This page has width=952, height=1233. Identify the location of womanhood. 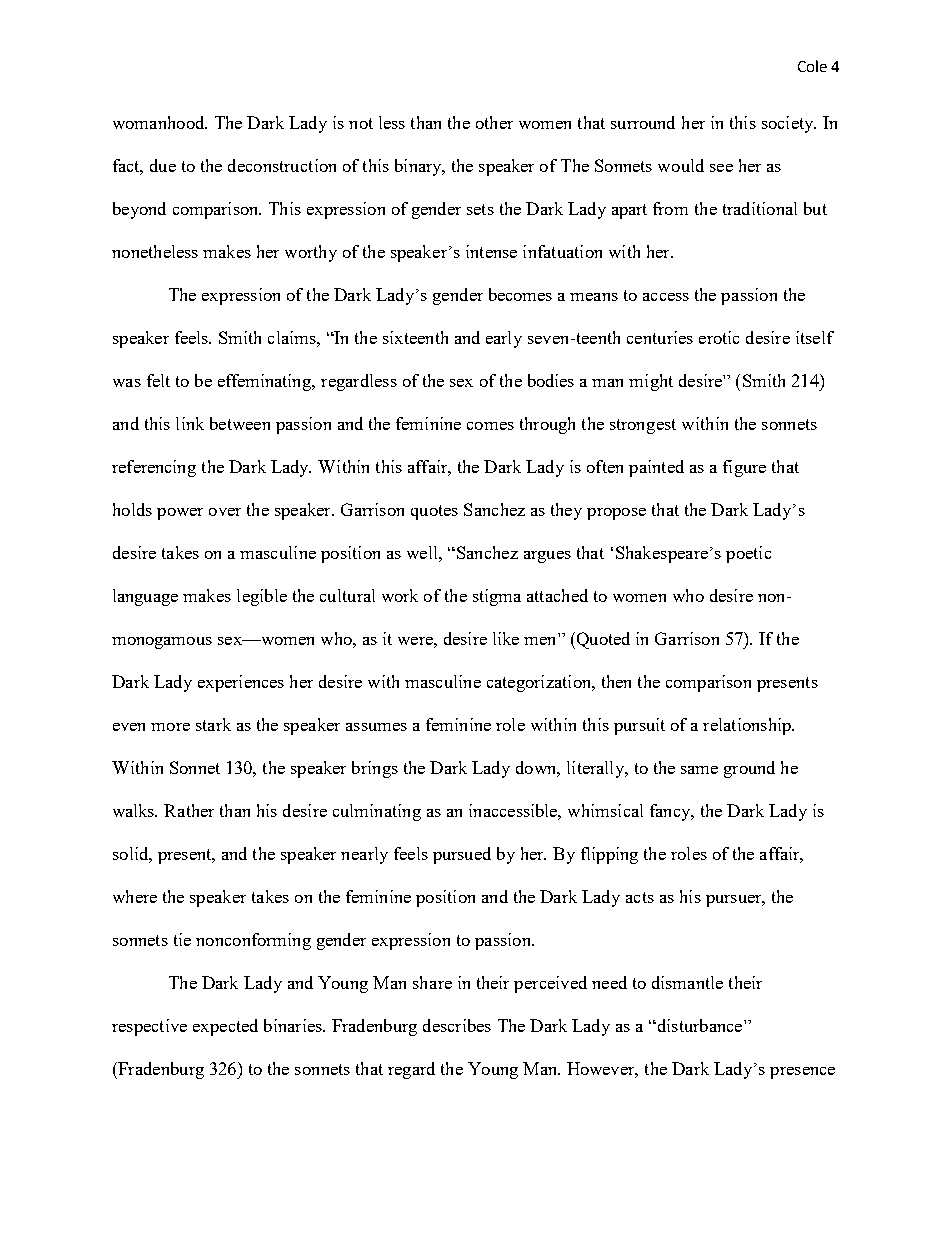
(160, 122).
